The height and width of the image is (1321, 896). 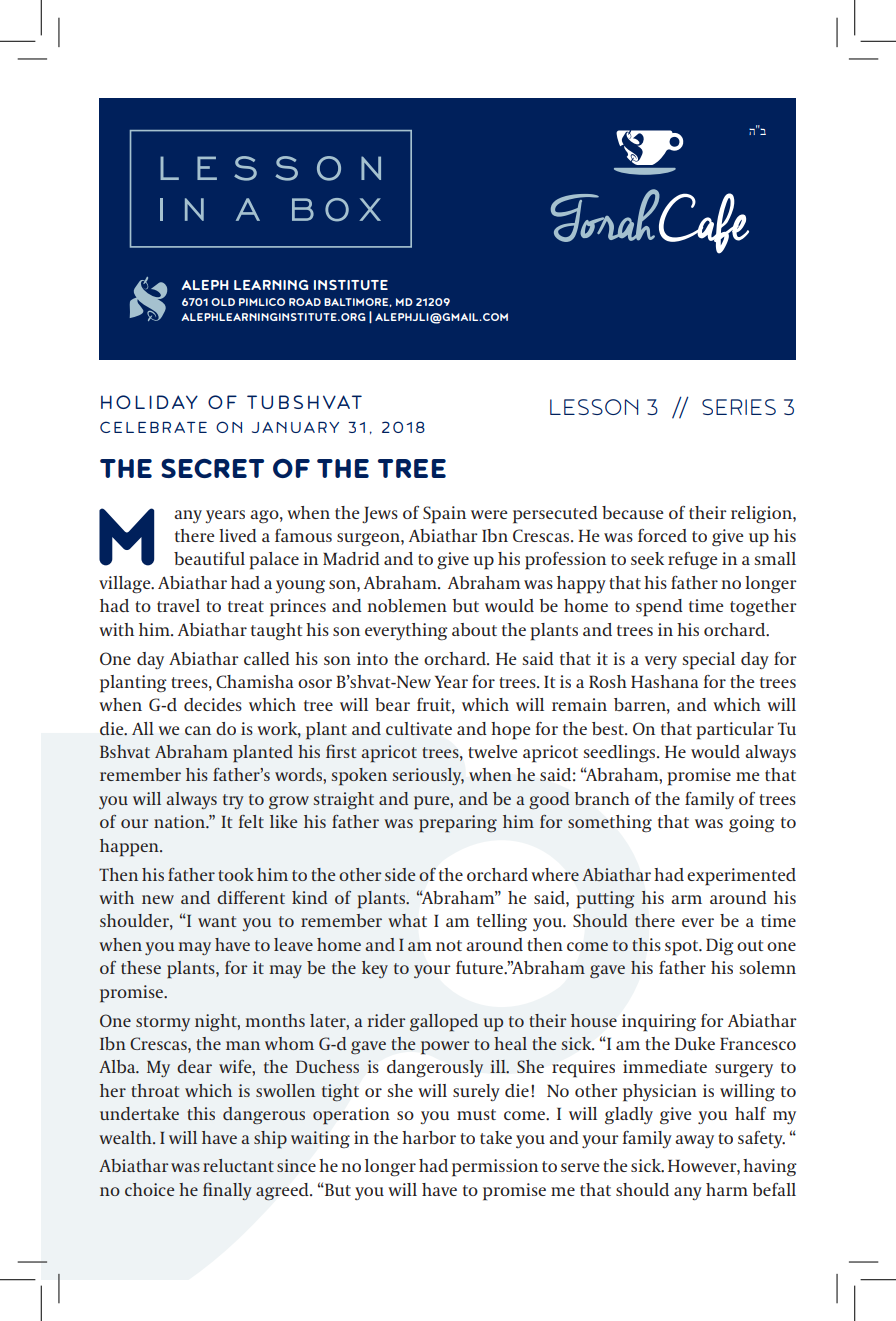 What do you see at coordinates (400, 874) in the image?
I see `side` at bounding box center [400, 874].
